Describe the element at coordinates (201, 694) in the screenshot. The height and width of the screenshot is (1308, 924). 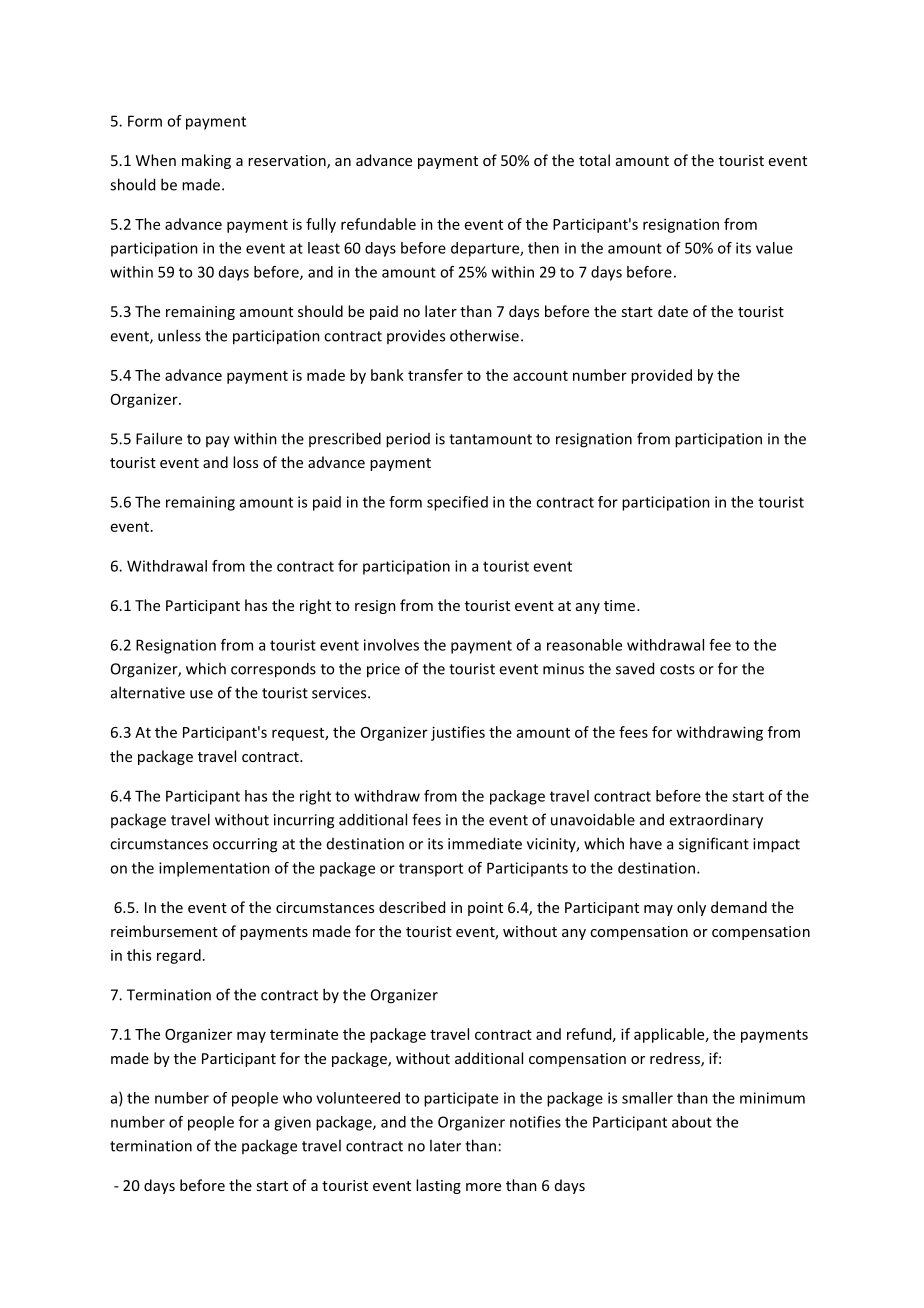
I see `use` at that location.
